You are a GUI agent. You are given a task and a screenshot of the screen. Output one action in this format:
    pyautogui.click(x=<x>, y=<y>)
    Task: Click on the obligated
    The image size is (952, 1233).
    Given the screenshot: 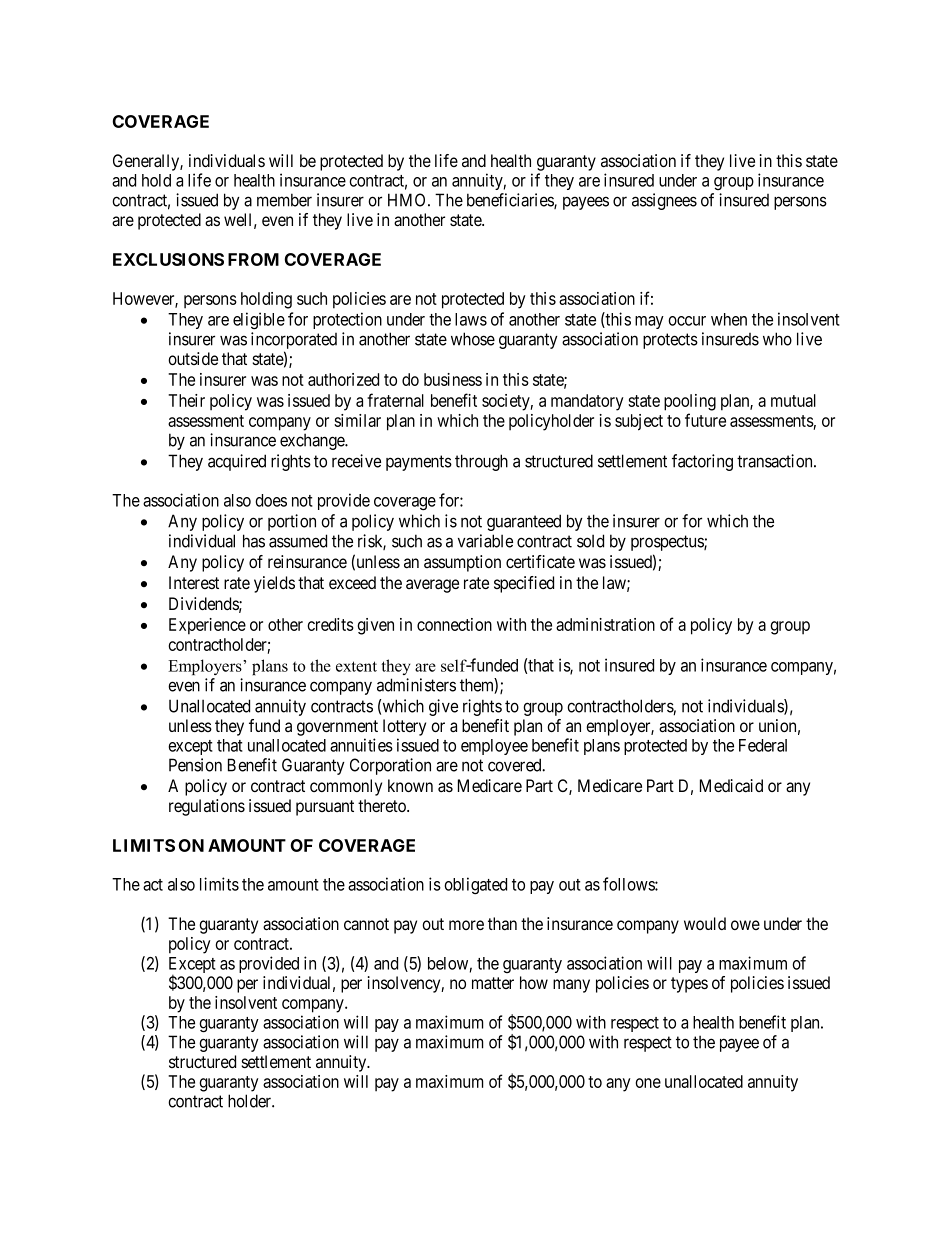 What is the action you would take?
    pyautogui.click(x=475, y=886)
